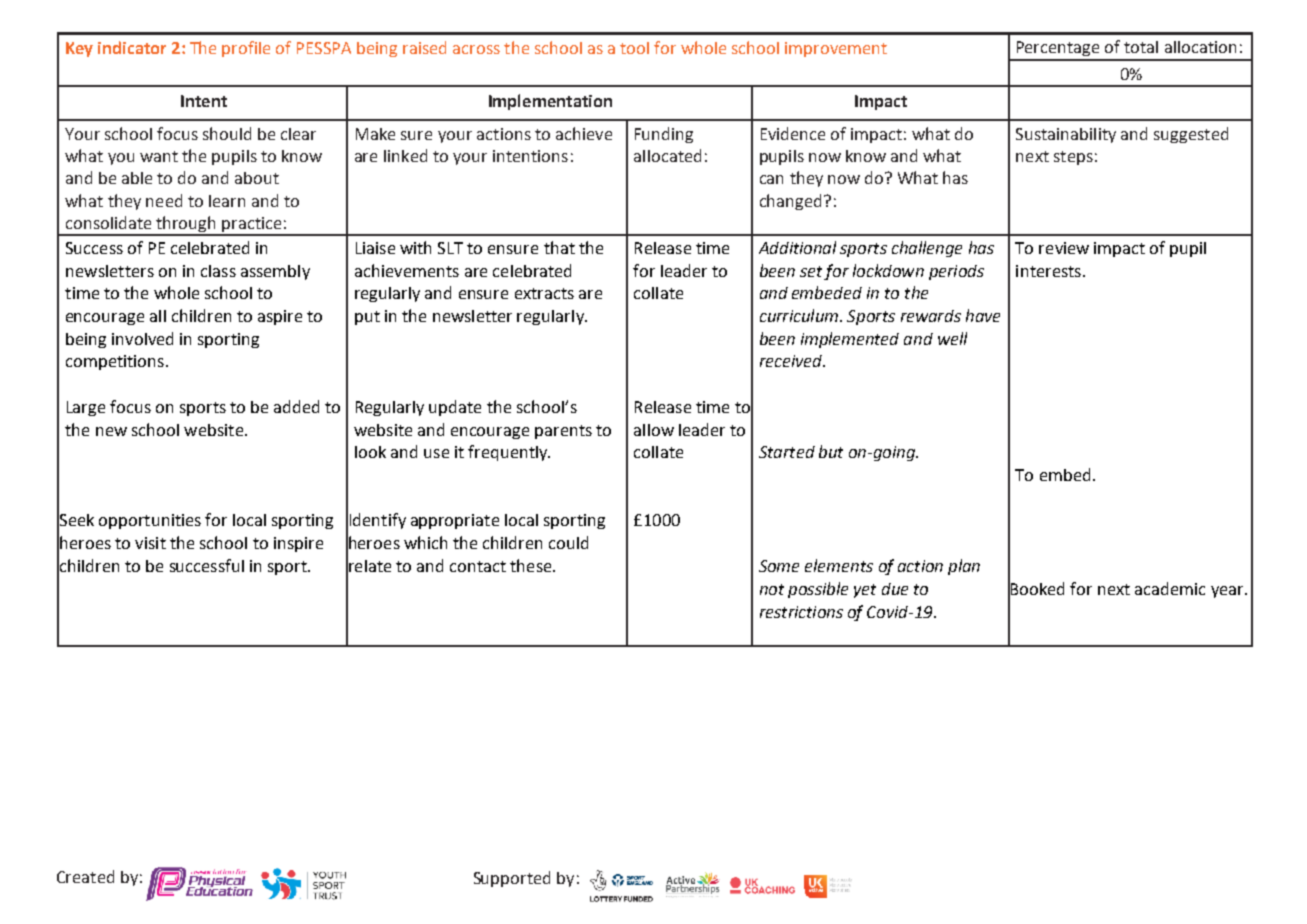 The image size is (1307, 924). I want to click on not, so click(772, 589).
